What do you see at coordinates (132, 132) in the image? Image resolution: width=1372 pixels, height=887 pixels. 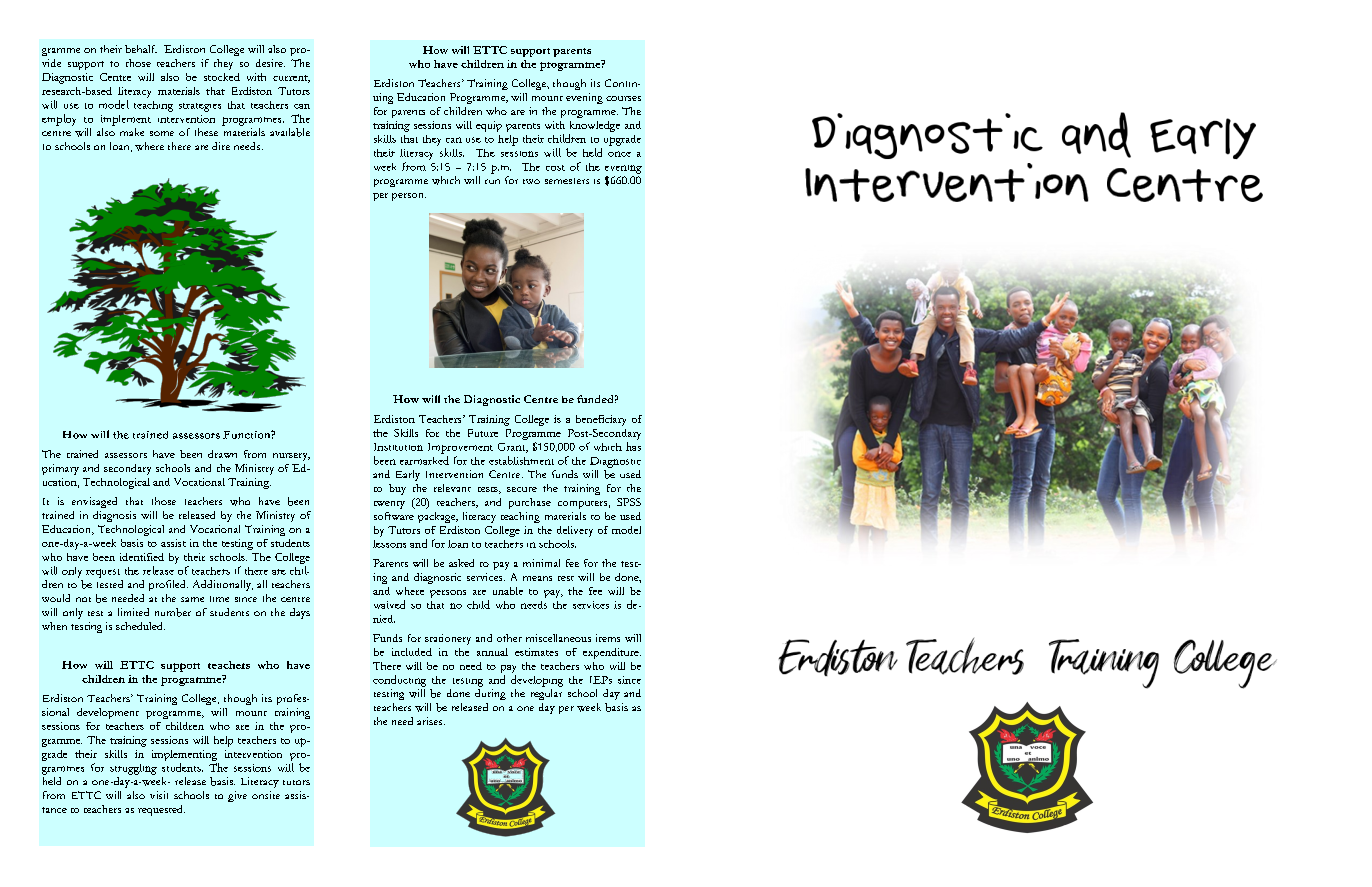 I see `make` at bounding box center [132, 132].
